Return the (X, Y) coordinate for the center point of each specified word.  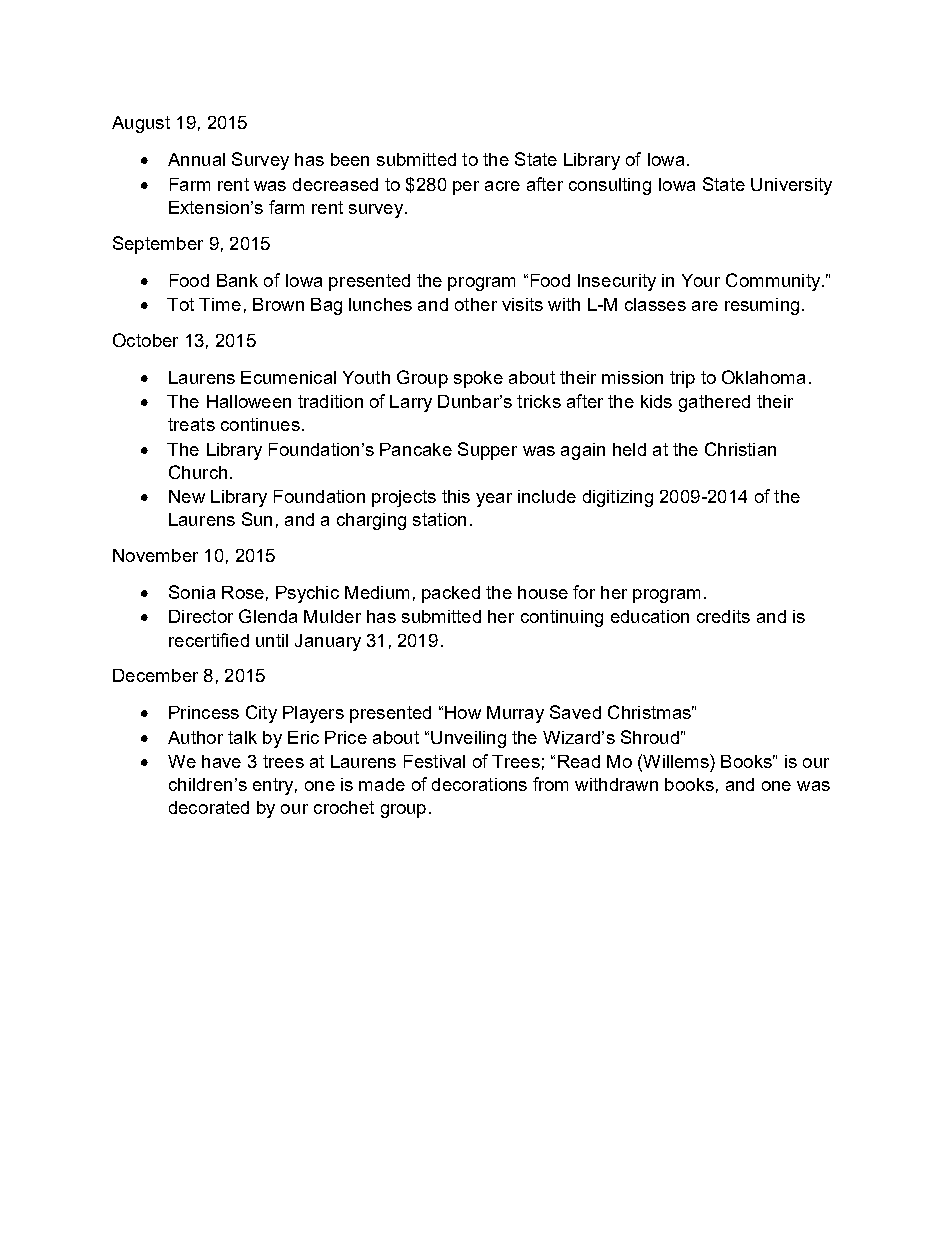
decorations (479, 784)
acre (502, 186)
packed (451, 594)
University (791, 186)
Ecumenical (288, 377)
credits (723, 616)
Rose (243, 592)
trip (682, 379)
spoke (478, 379)
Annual (196, 159)
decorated (209, 807)
